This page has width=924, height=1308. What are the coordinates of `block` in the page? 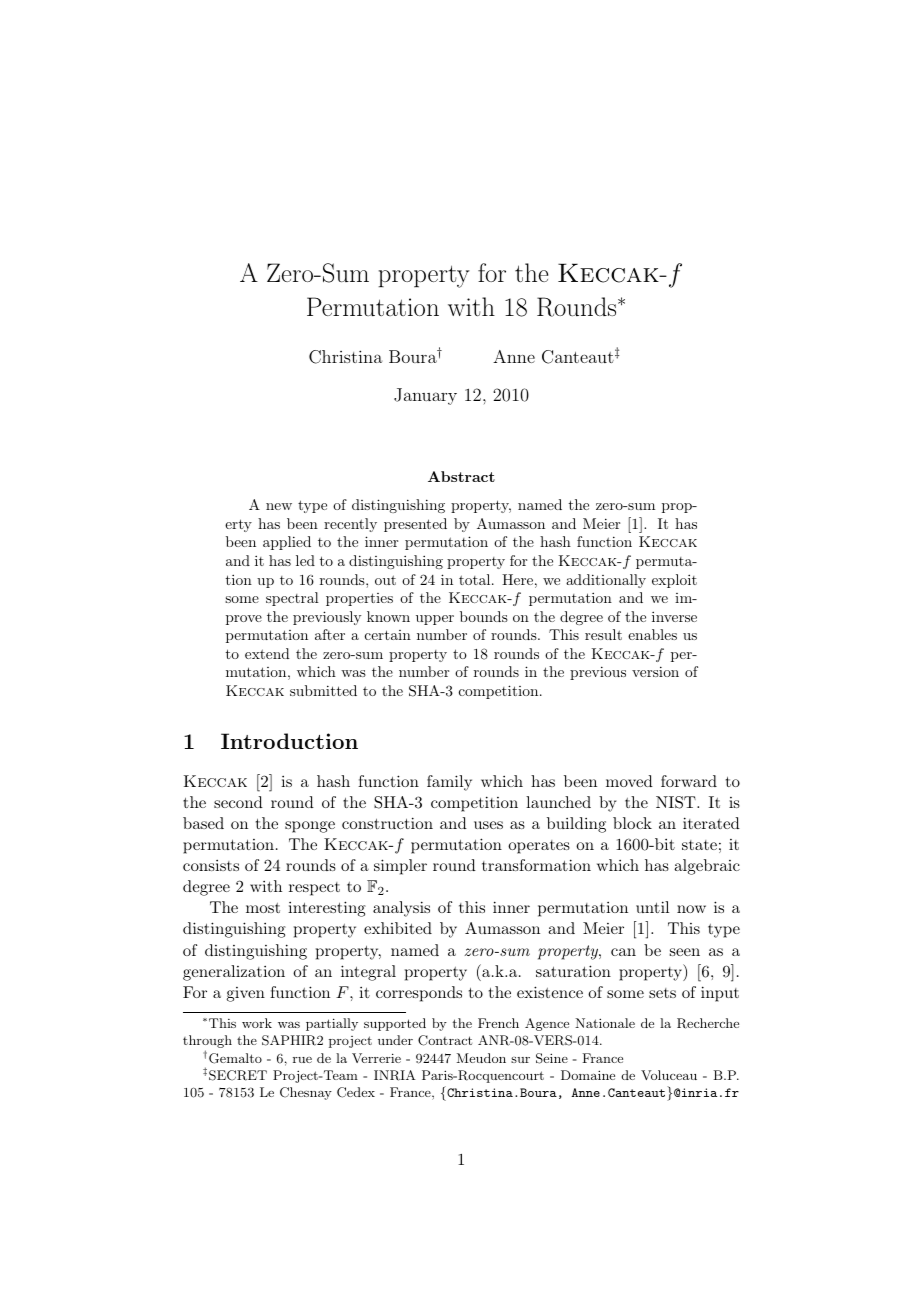 It's located at (632, 823).
